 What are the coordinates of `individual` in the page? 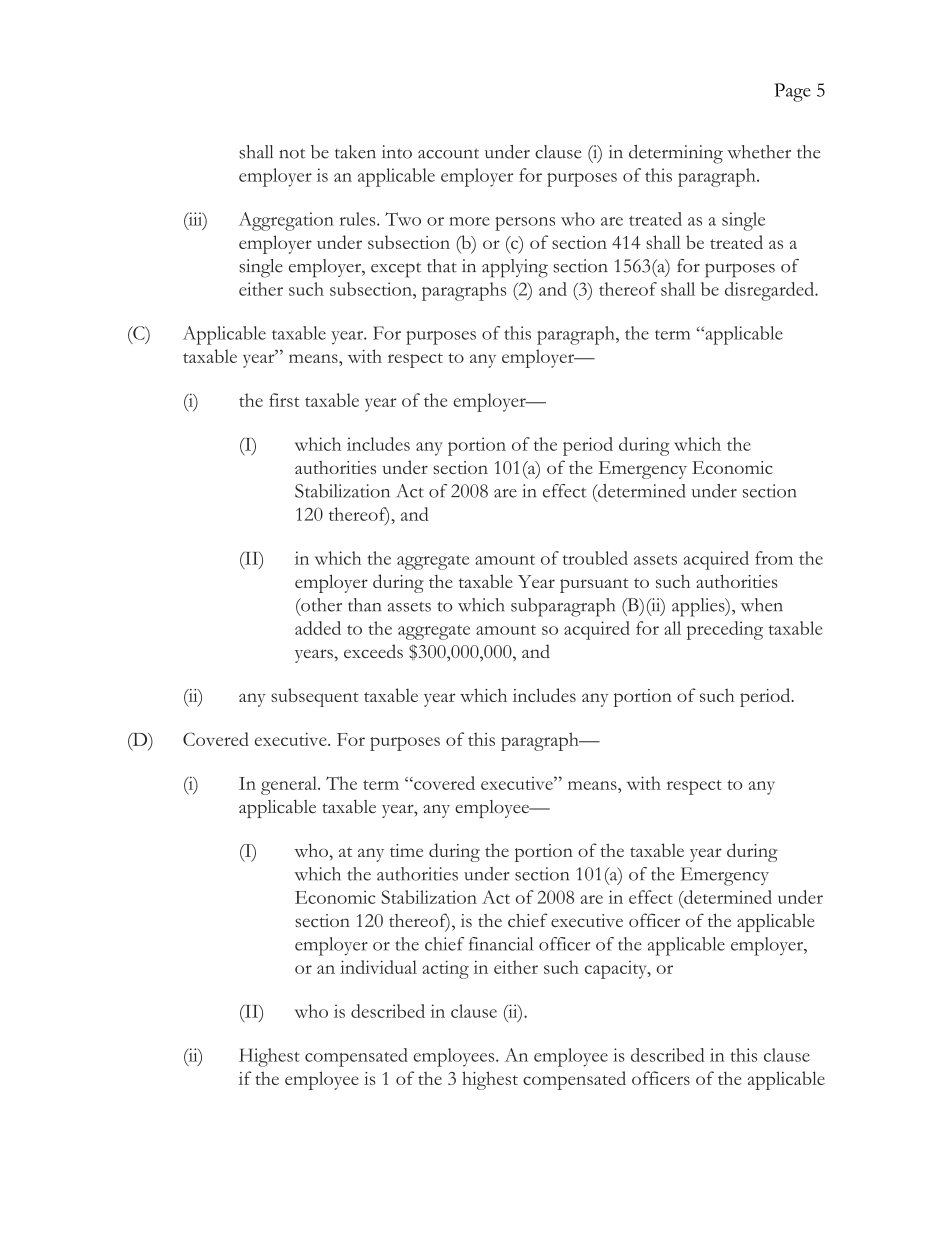 It's located at (378, 967).
